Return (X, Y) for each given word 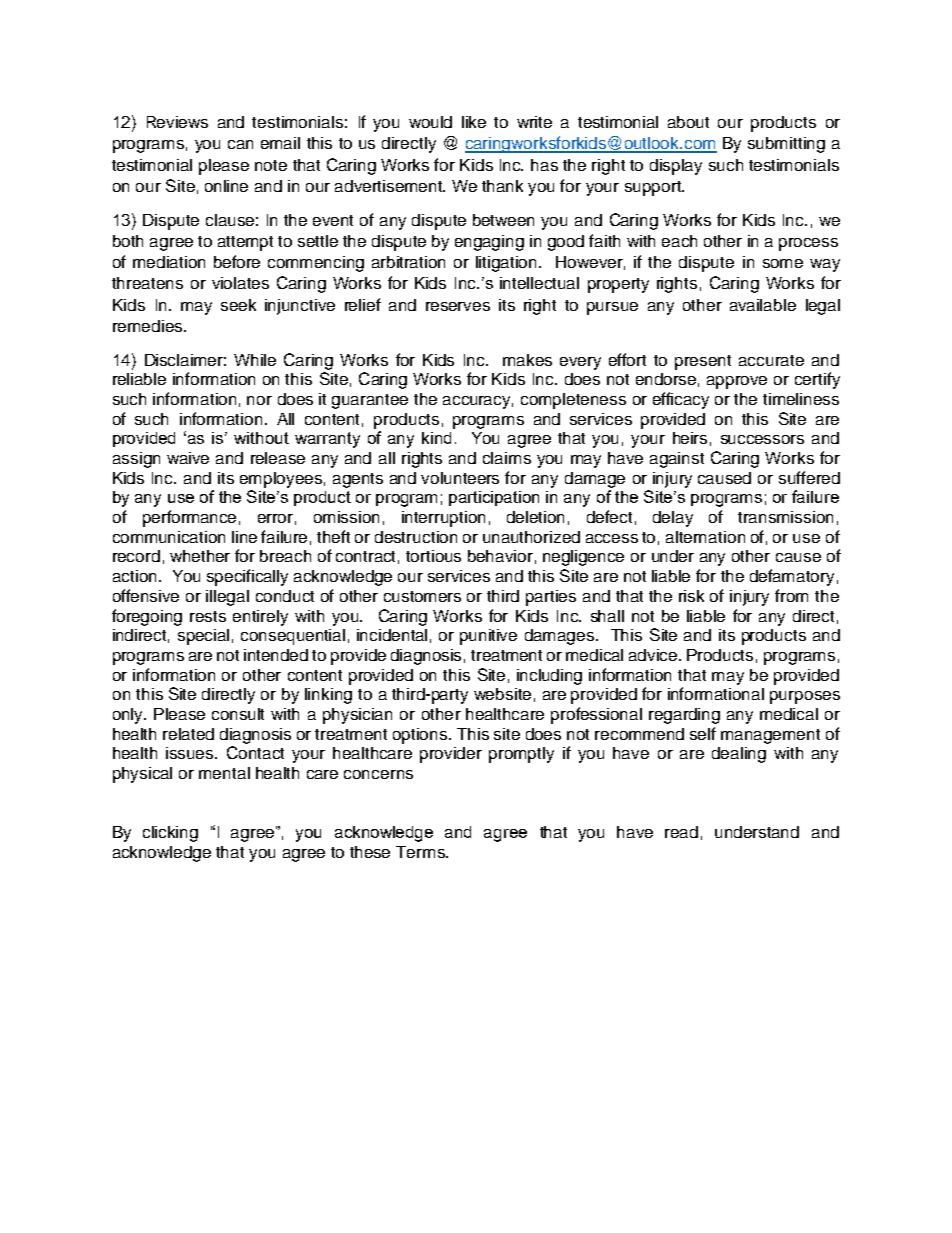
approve (737, 382)
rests (208, 616)
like (474, 122)
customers (422, 596)
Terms (421, 852)
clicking (170, 834)
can (240, 144)
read (681, 832)
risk (691, 596)
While (255, 360)
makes (527, 360)
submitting (786, 145)
